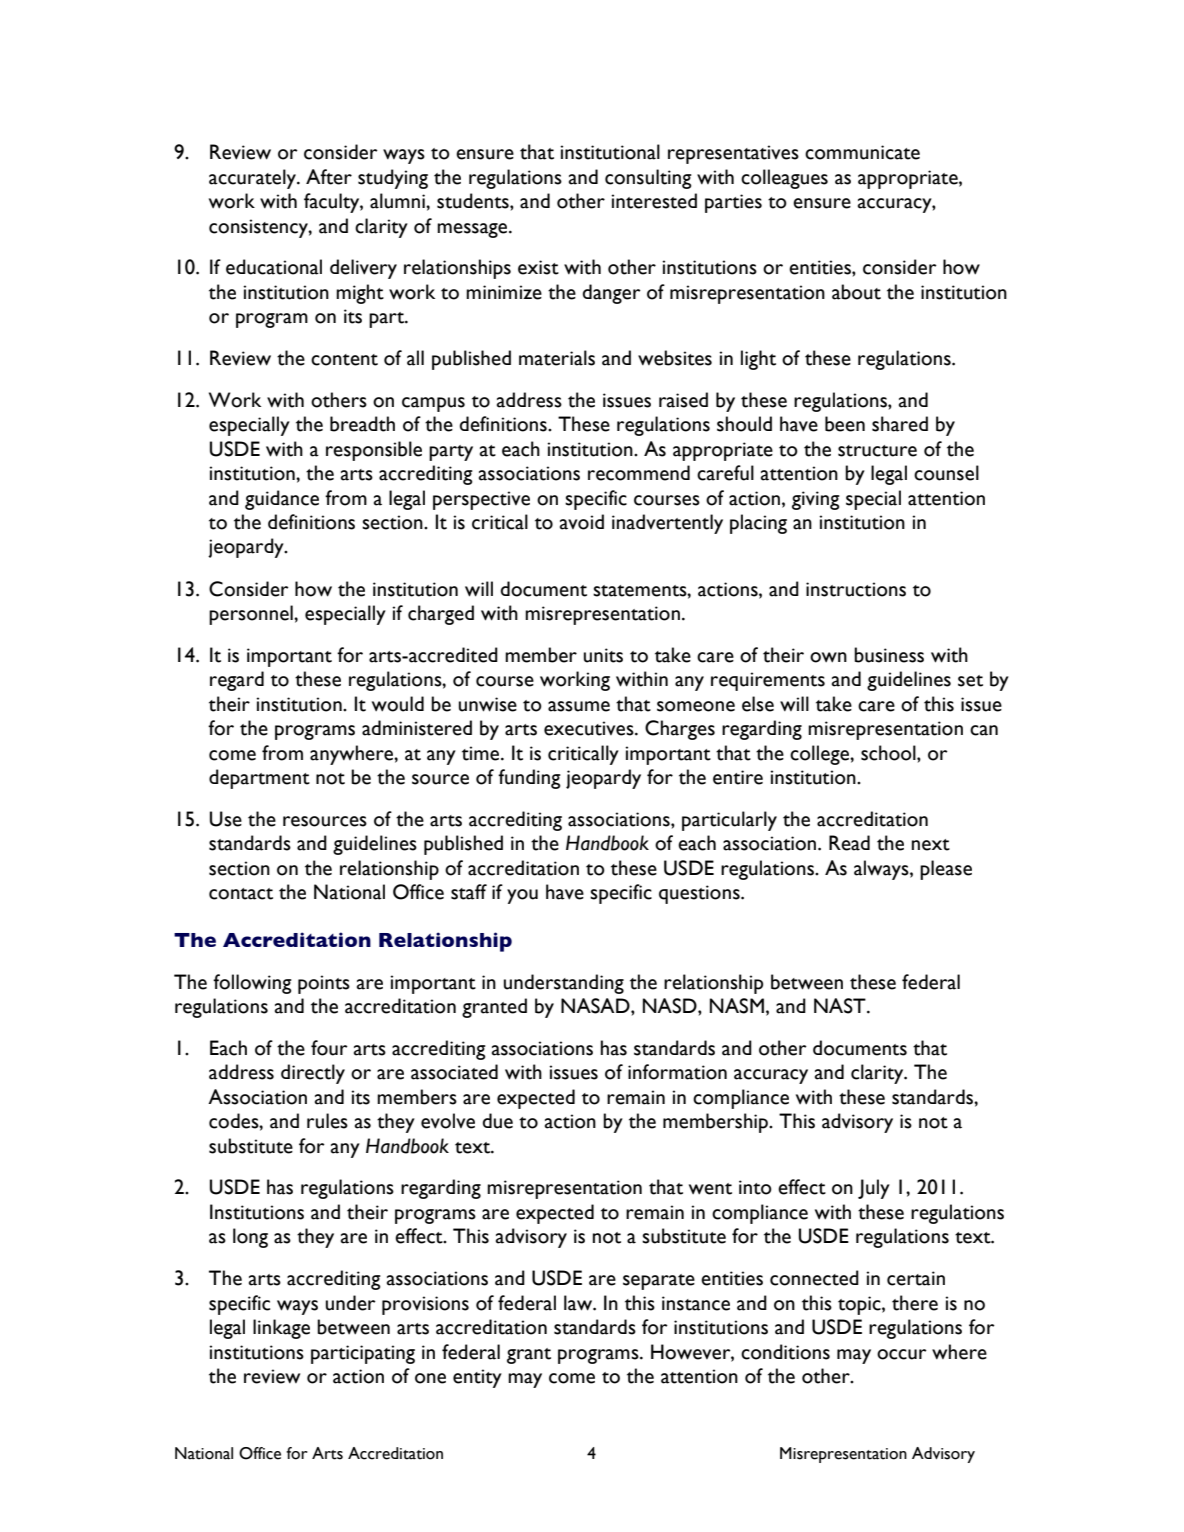 The height and width of the document is (1532, 1184). What do you see at coordinates (417, 728) in the document?
I see `administered` at bounding box center [417, 728].
